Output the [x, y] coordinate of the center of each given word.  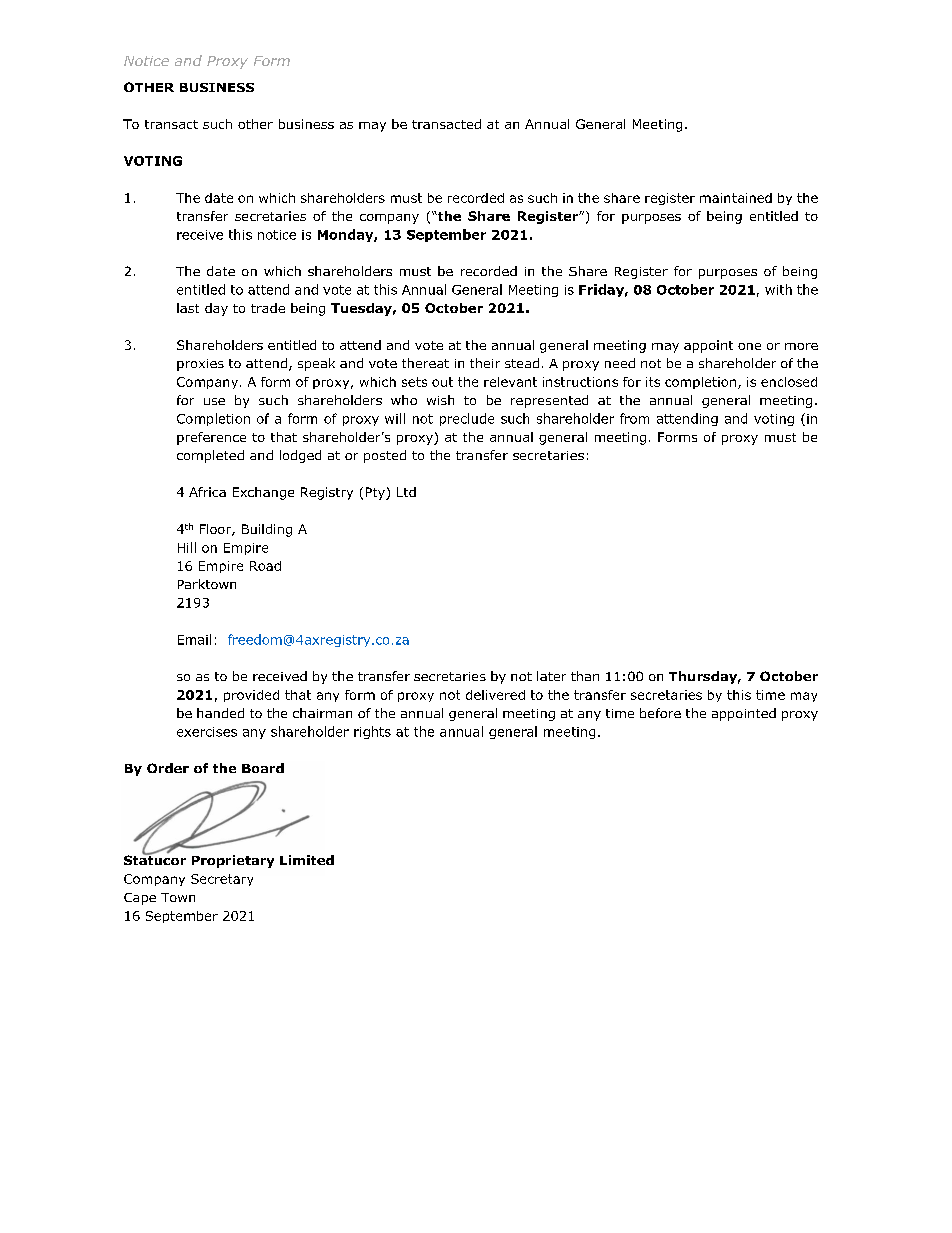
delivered [495, 695]
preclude [467, 419]
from [634, 418]
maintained [736, 198]
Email [194, 639]
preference [211, 438]
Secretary [222, 880]
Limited [307, 860]
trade [268, 308]
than [585, 676]
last [188, 308]
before [660, 713]
